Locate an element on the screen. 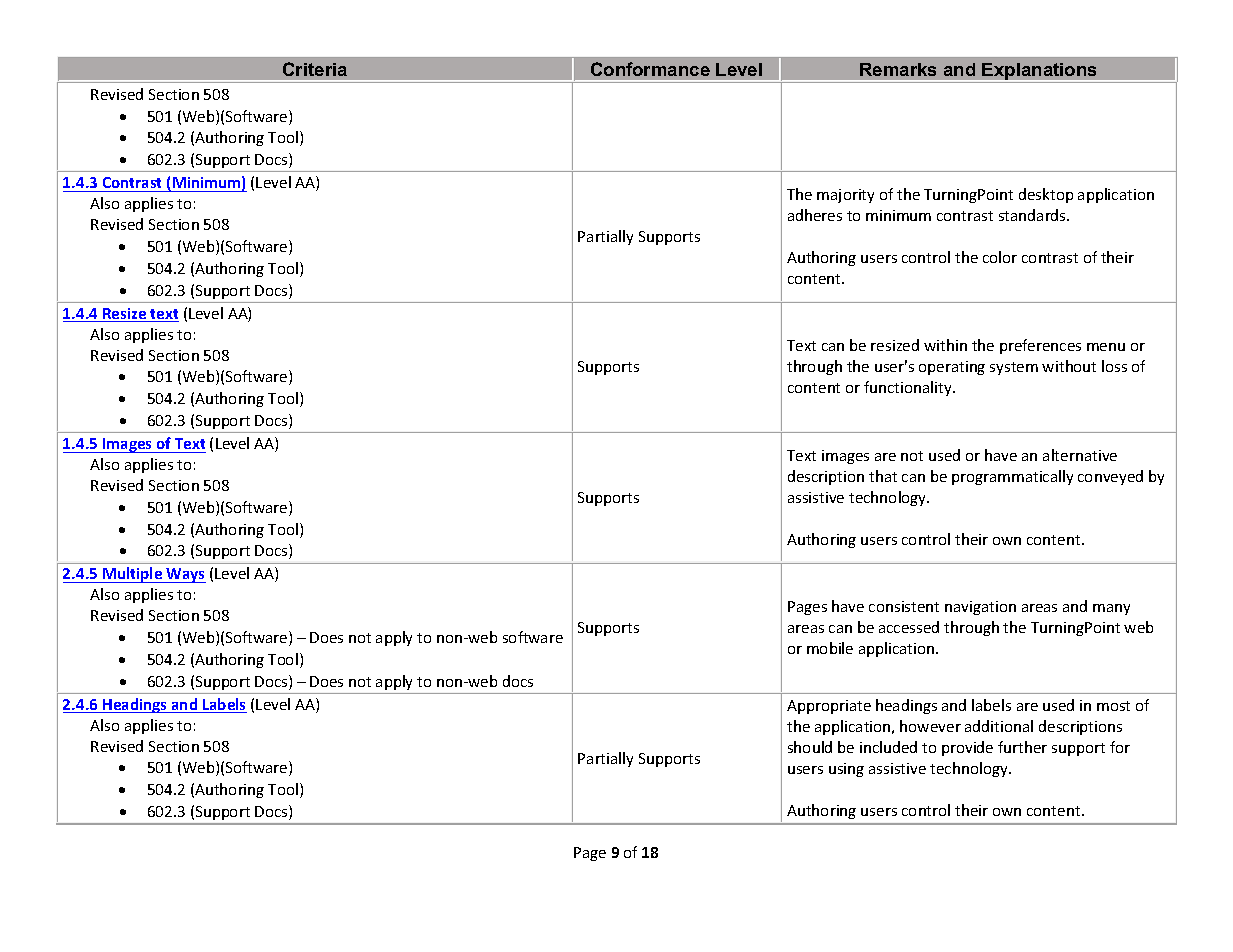 The width and height of the screenshot is (1233, 952). Ways is located at coordinates (185, 575).
